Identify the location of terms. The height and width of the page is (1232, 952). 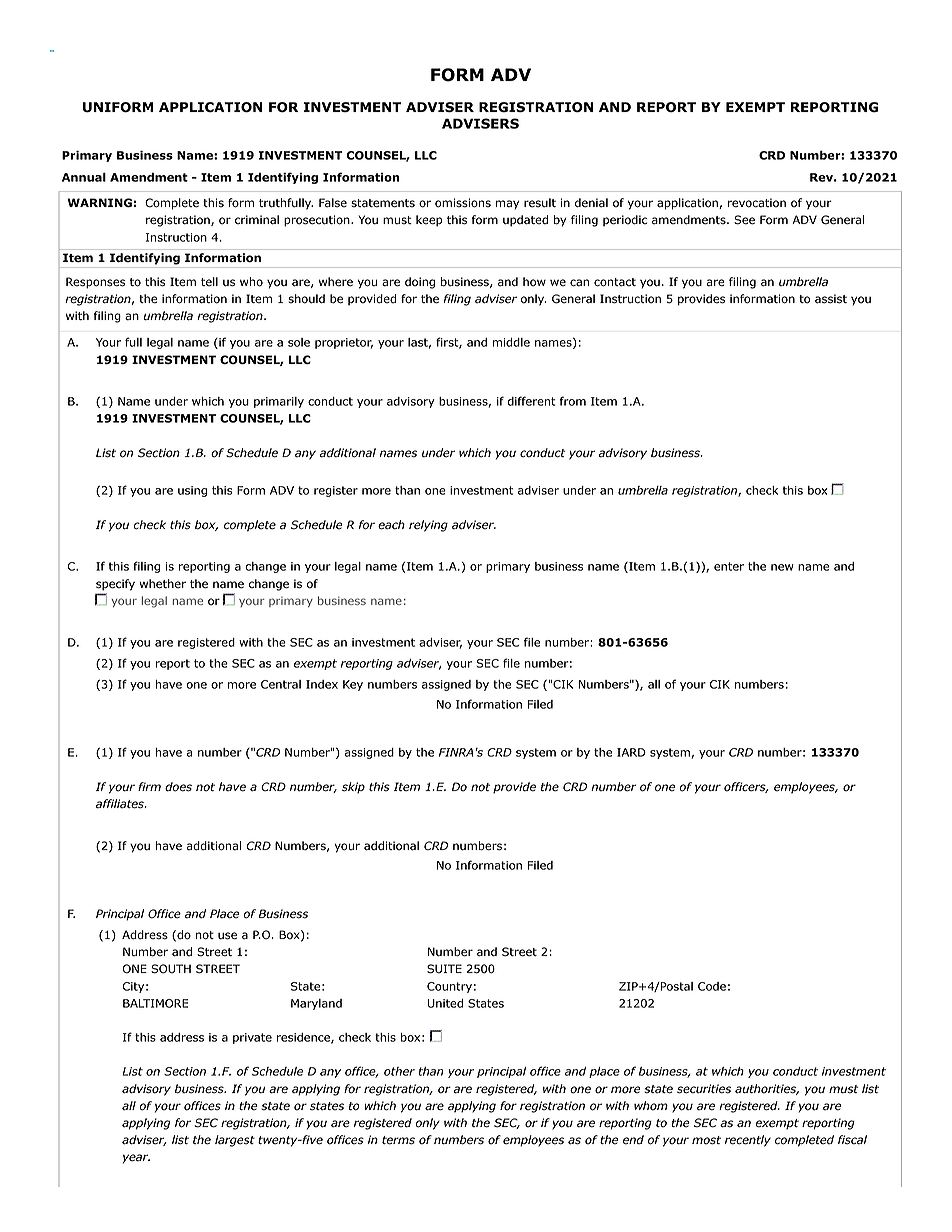
(398, 1140).
